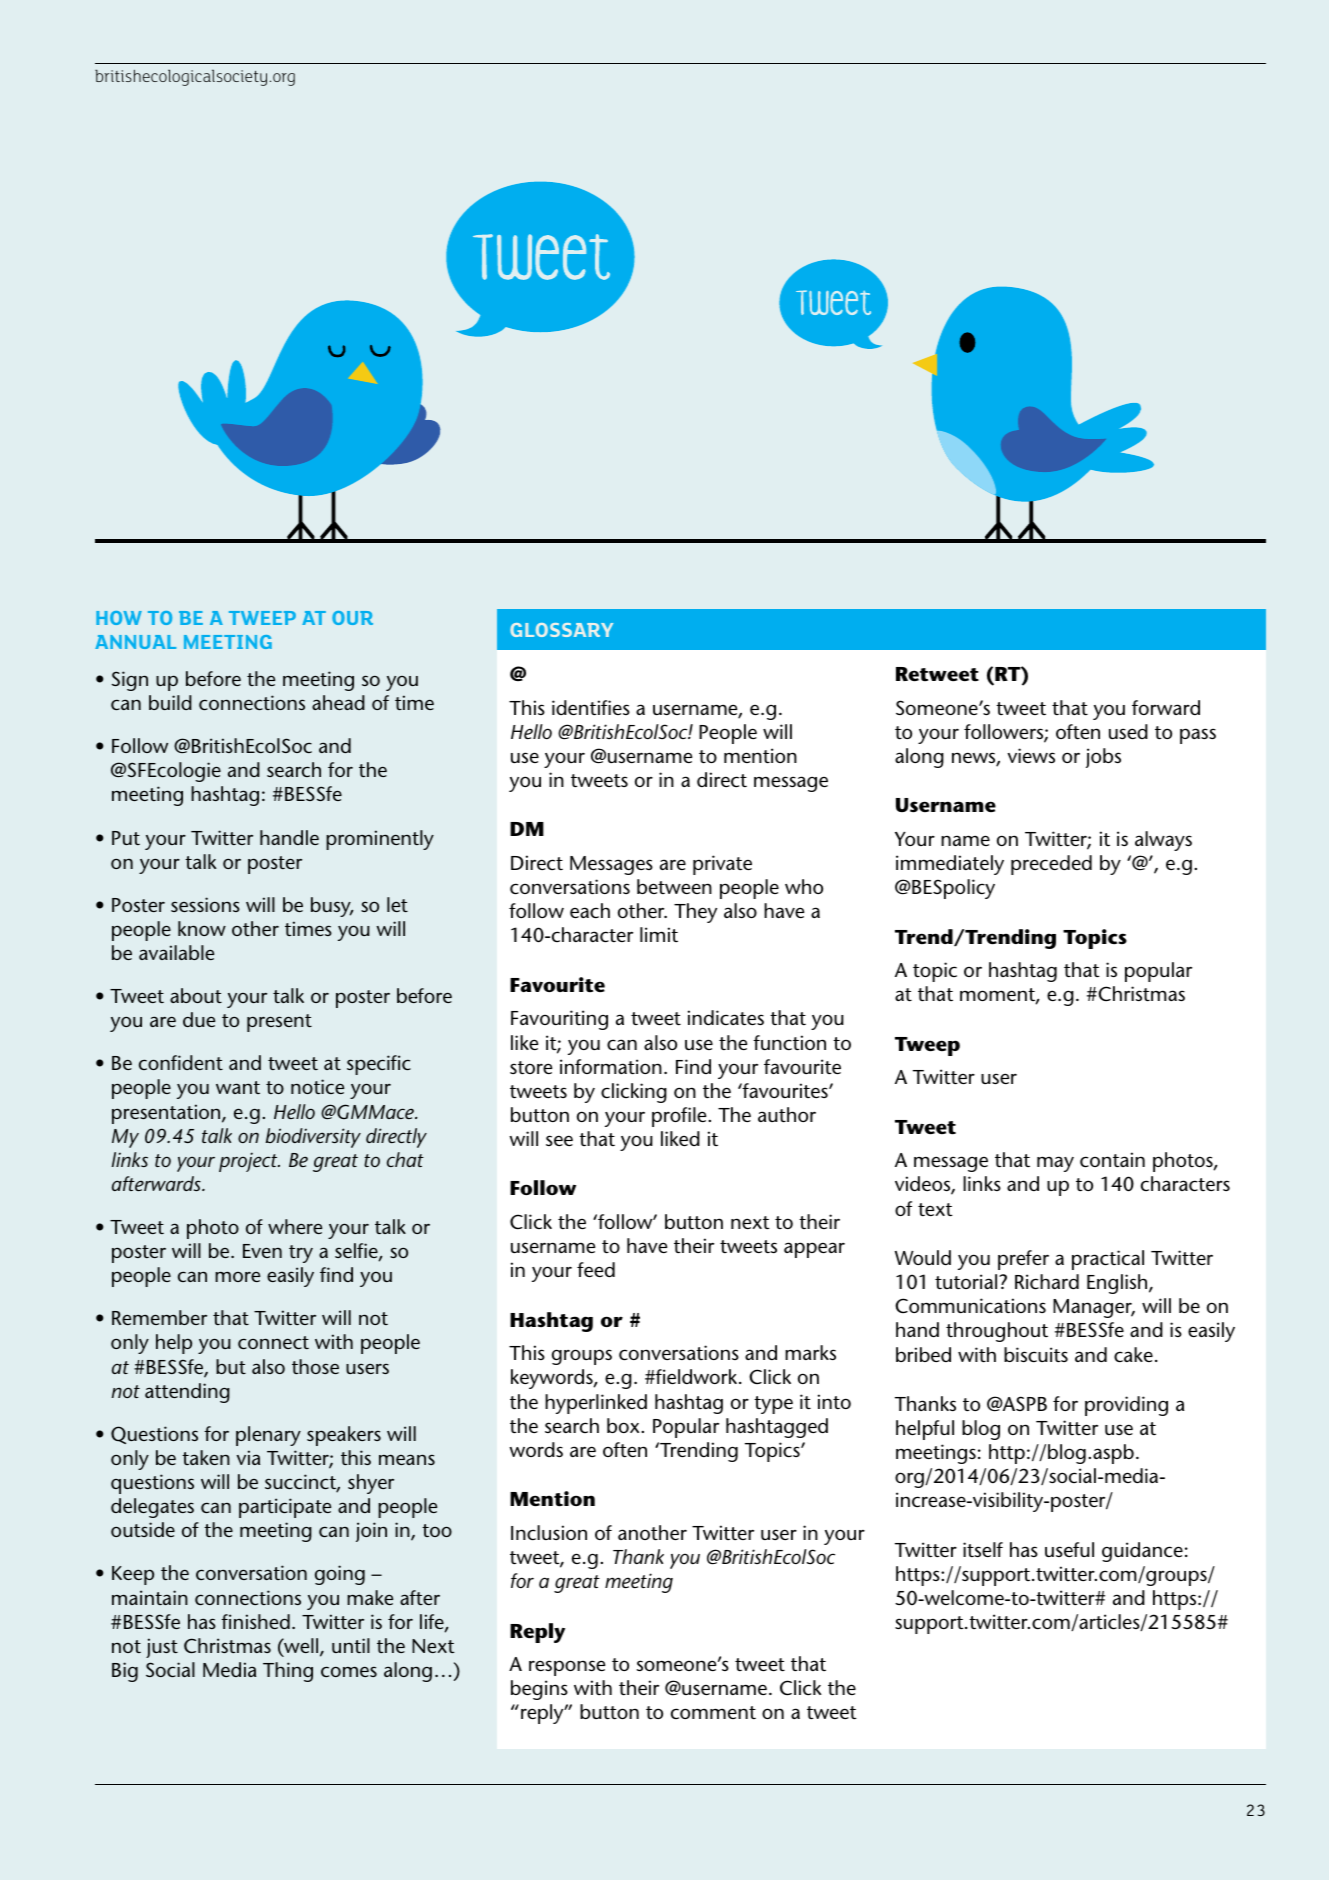  Describe the element at coordinates (1051, 865) in the screenshot. I see `preceded` at that location.
